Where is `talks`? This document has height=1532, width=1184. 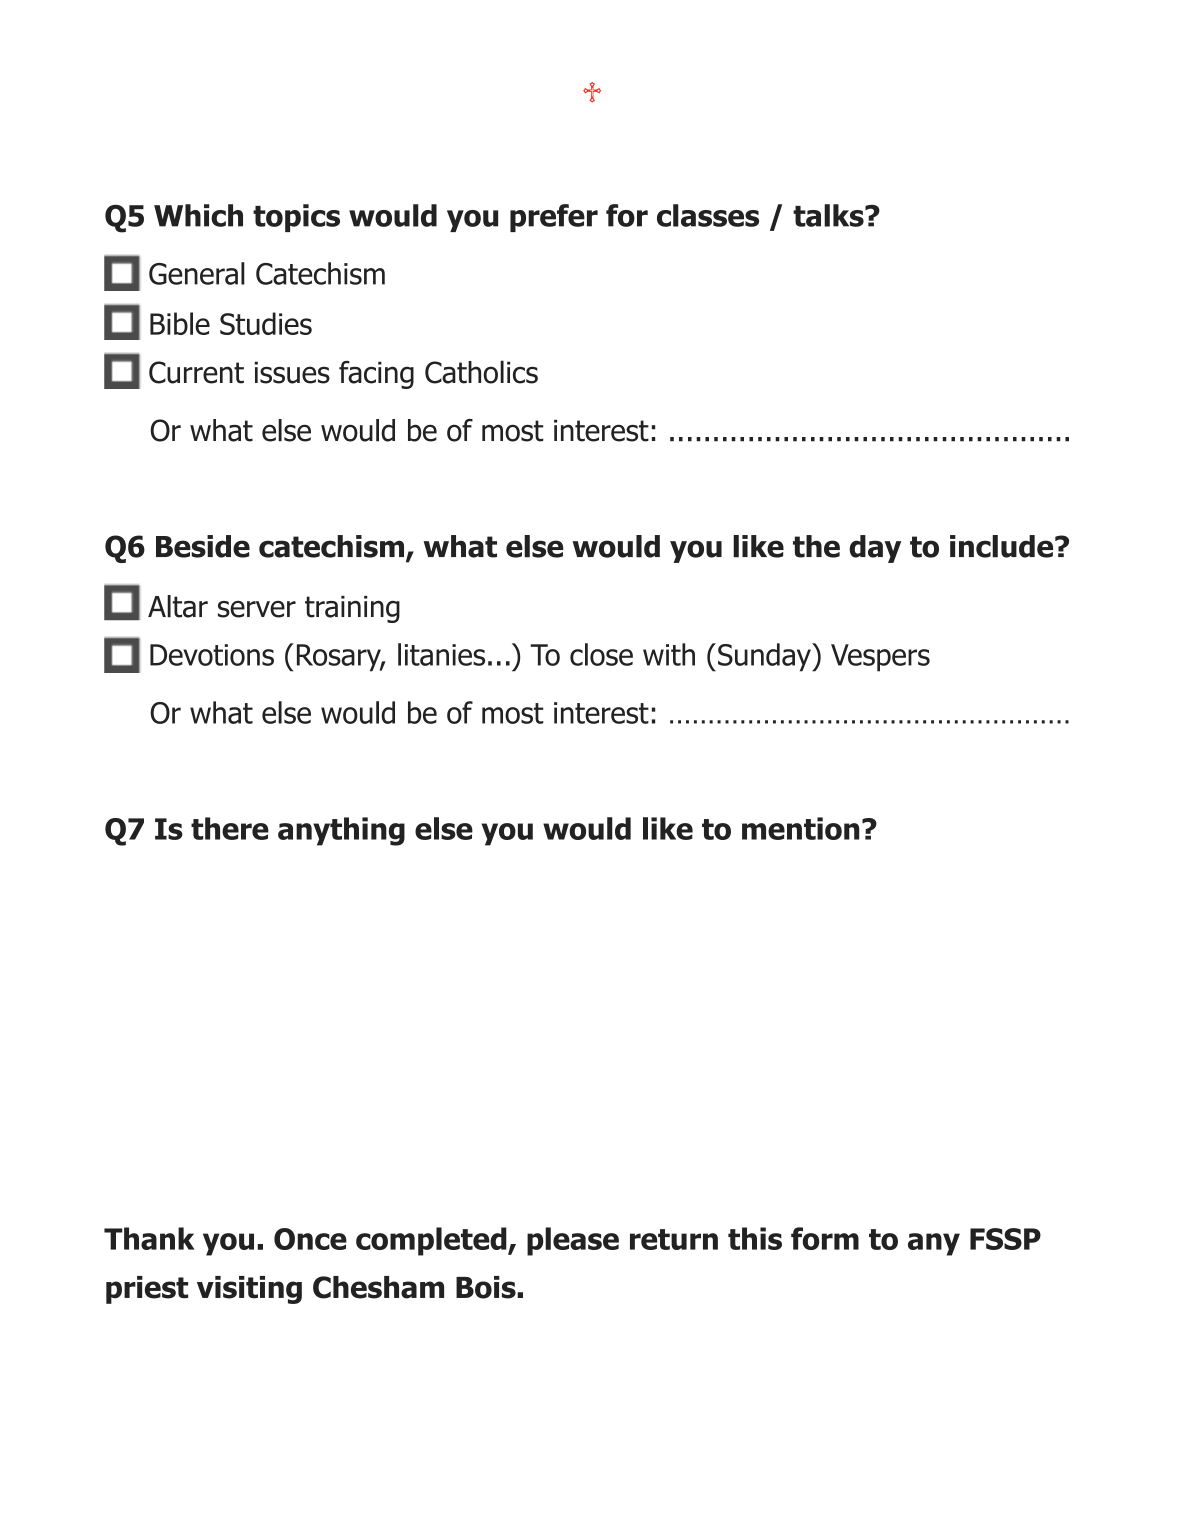
talks is located at coordinates (829, 215).
